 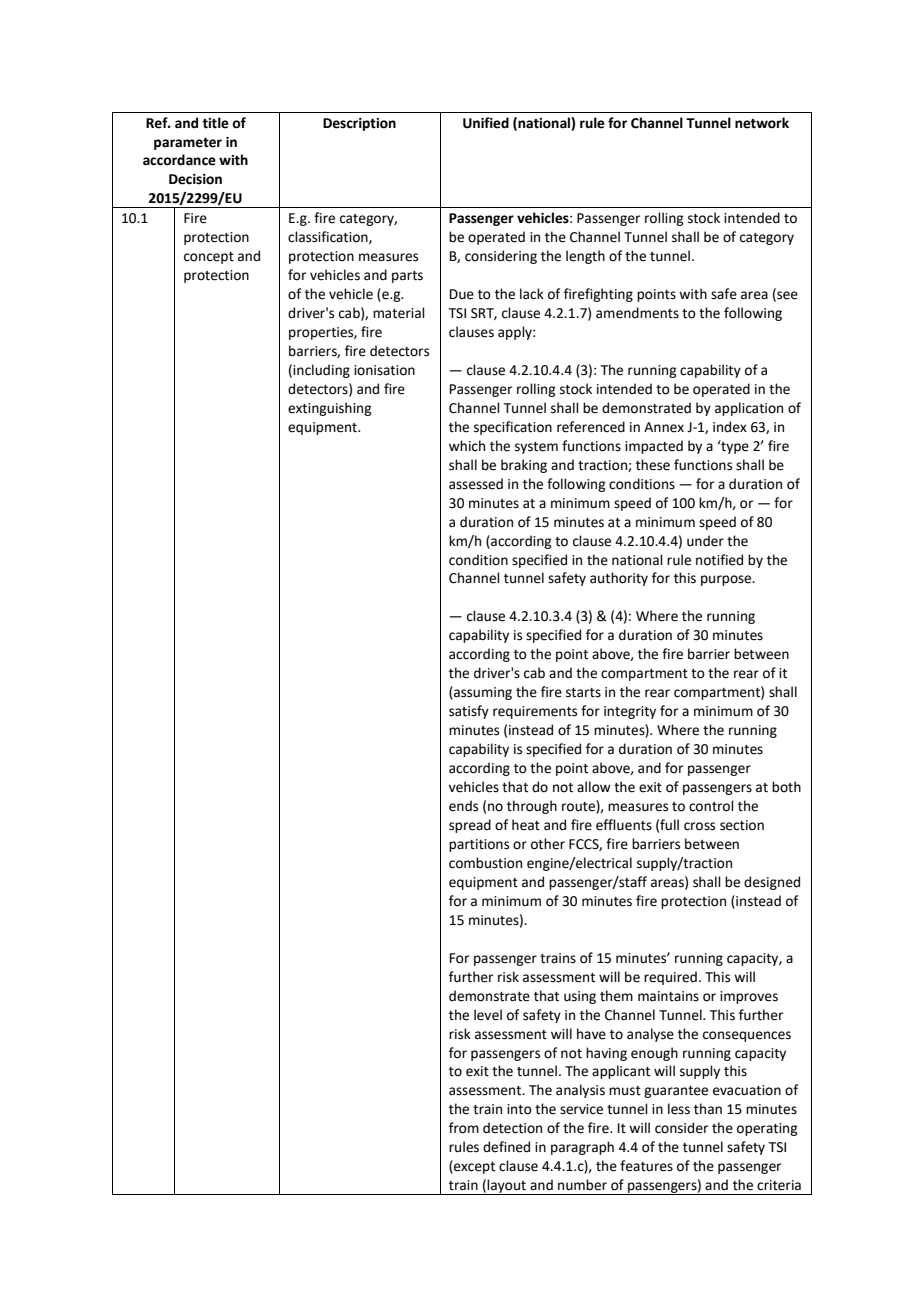 I want to click on title, so click(x=215, y=123).
